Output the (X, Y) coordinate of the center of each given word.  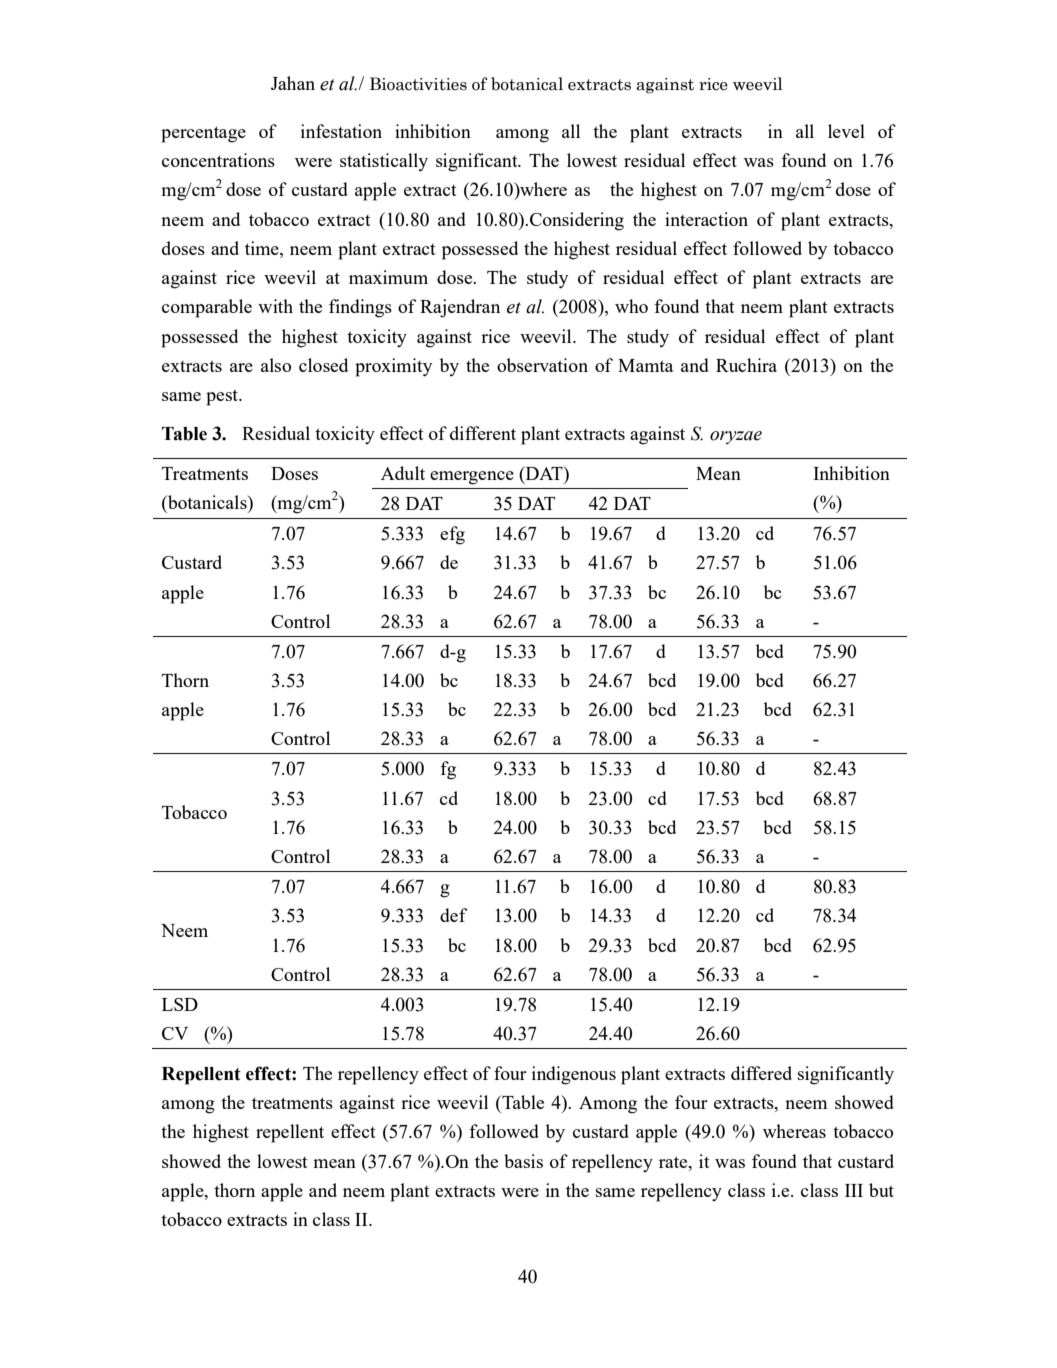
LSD (180, 1004)
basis (523, 1161)
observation (542, 365)
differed (761, 1073)
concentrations (218, 160)
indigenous (574, 1075)
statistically (384, 162)
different (483, 433)
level (846, 131)
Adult (403, 473)
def (453, 915)
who (631, 306)
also (276, 365)
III (854, 1190)
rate (674, 1162)
